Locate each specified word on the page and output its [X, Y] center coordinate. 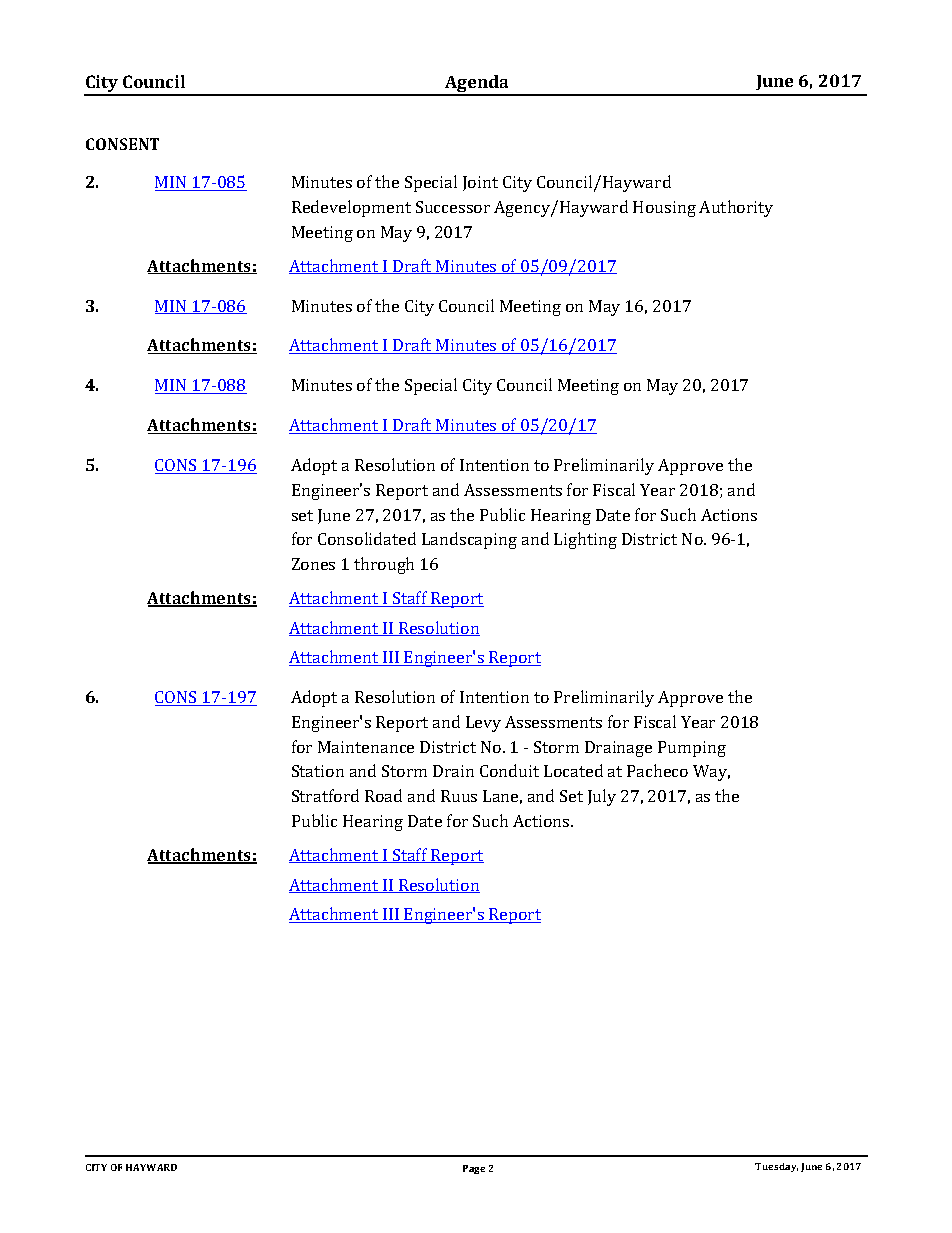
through [384, 565]
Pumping [692, 749]
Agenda [477, 85]
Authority [736, 208]
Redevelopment [351, 208]
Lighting [585, 540]
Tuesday [776, 1167]
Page [474, 1169]
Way [711, 773]
